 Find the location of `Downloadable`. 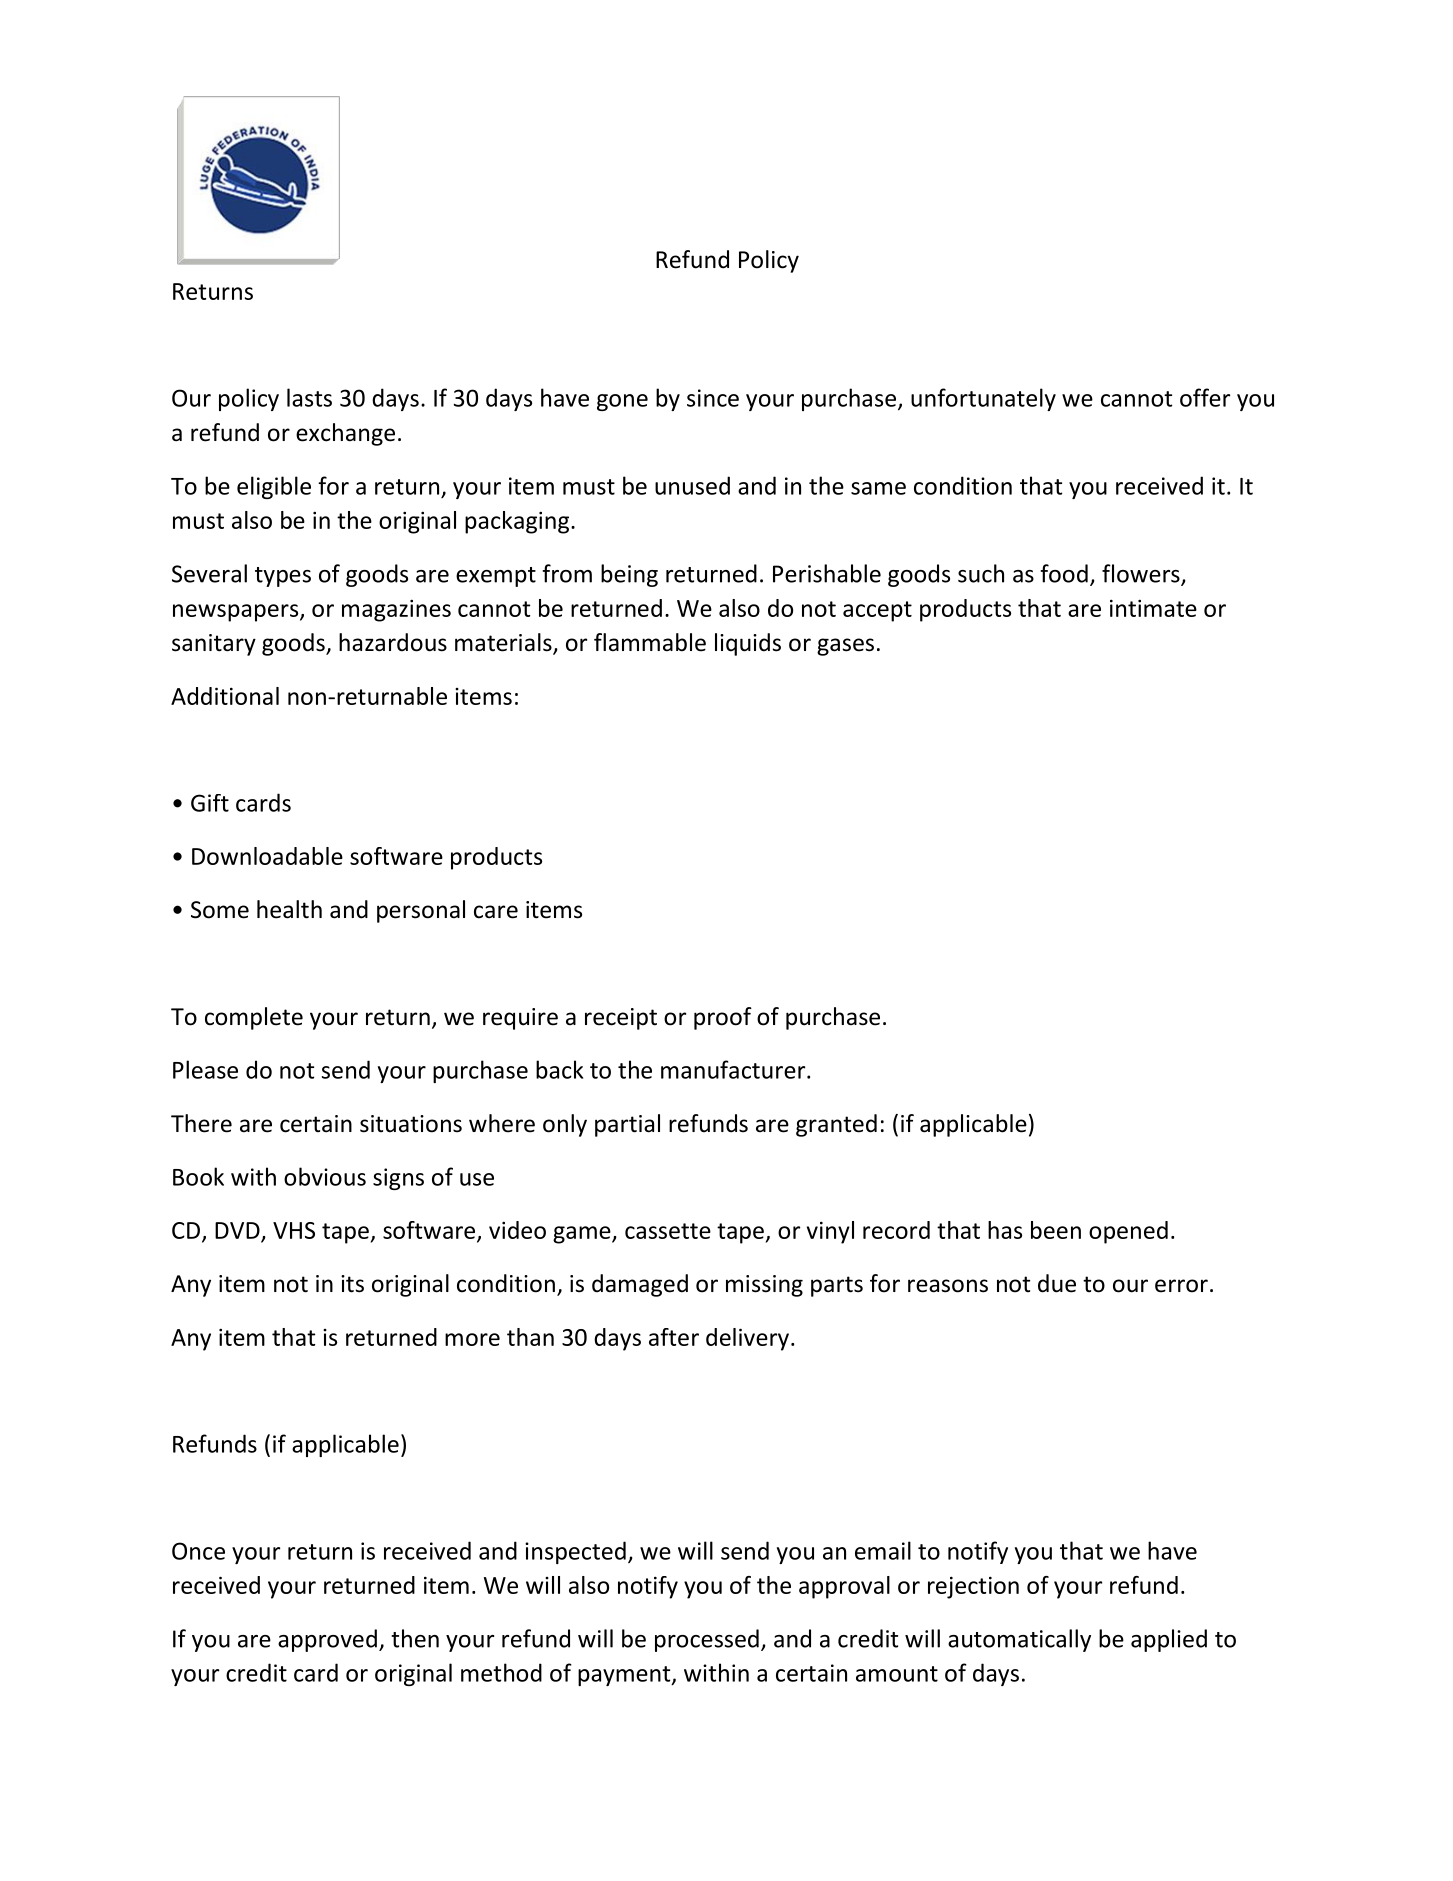

Downloadable is located at coordinates (267, 856).
